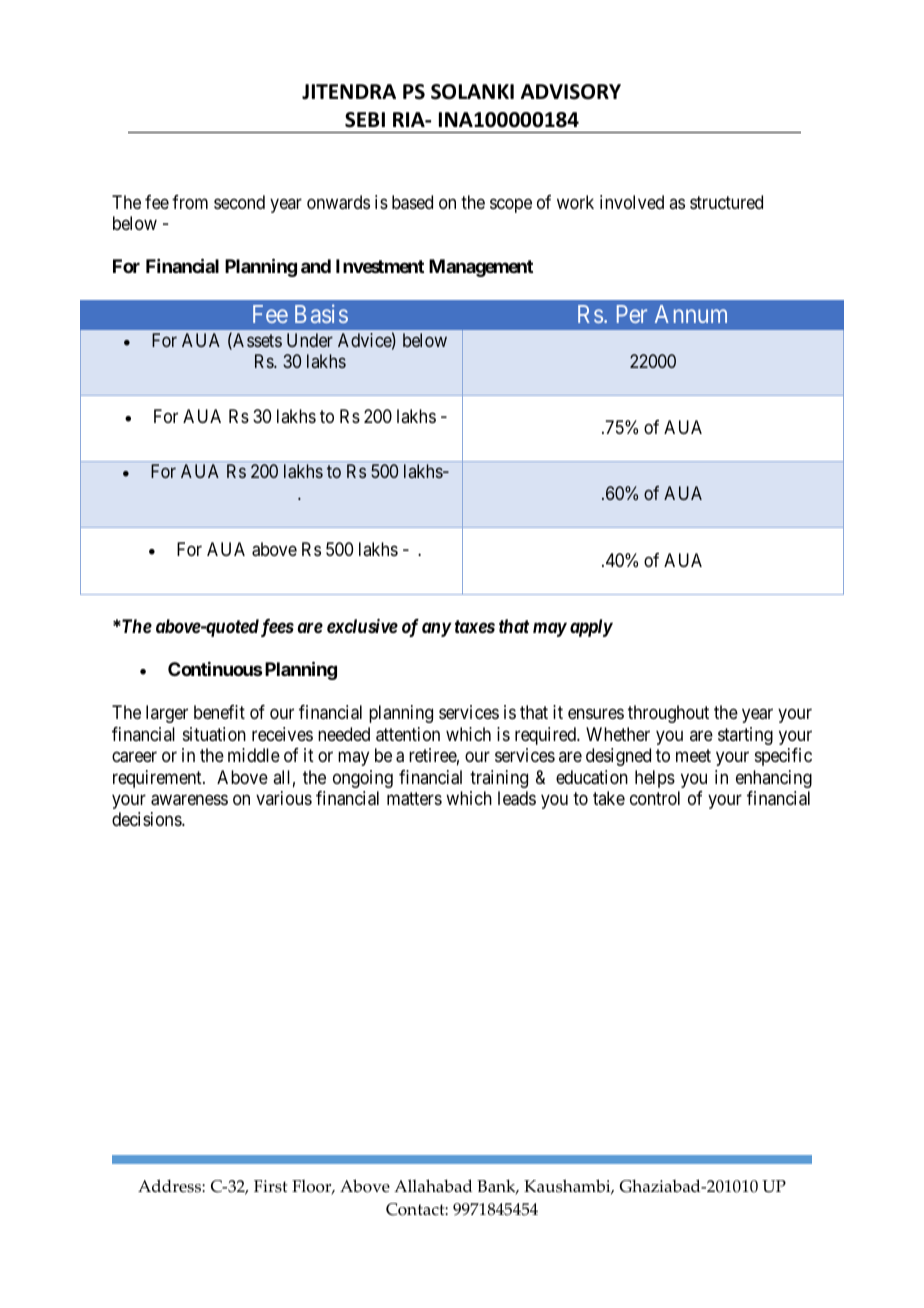 The width and height of the page is (924, 1308). I want to click on from, so click(190, 202).
